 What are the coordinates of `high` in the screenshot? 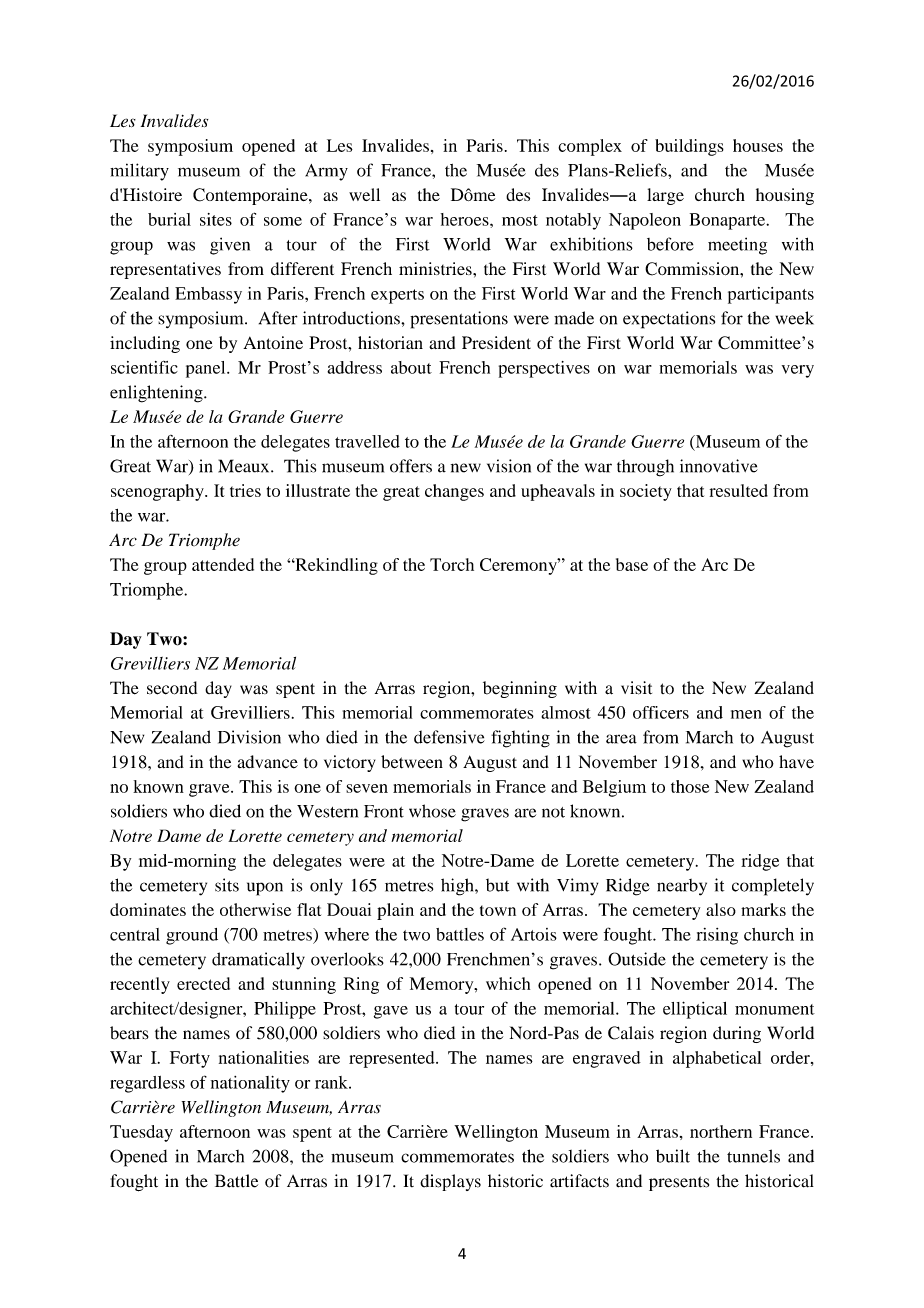 It's located at (458, 887).
